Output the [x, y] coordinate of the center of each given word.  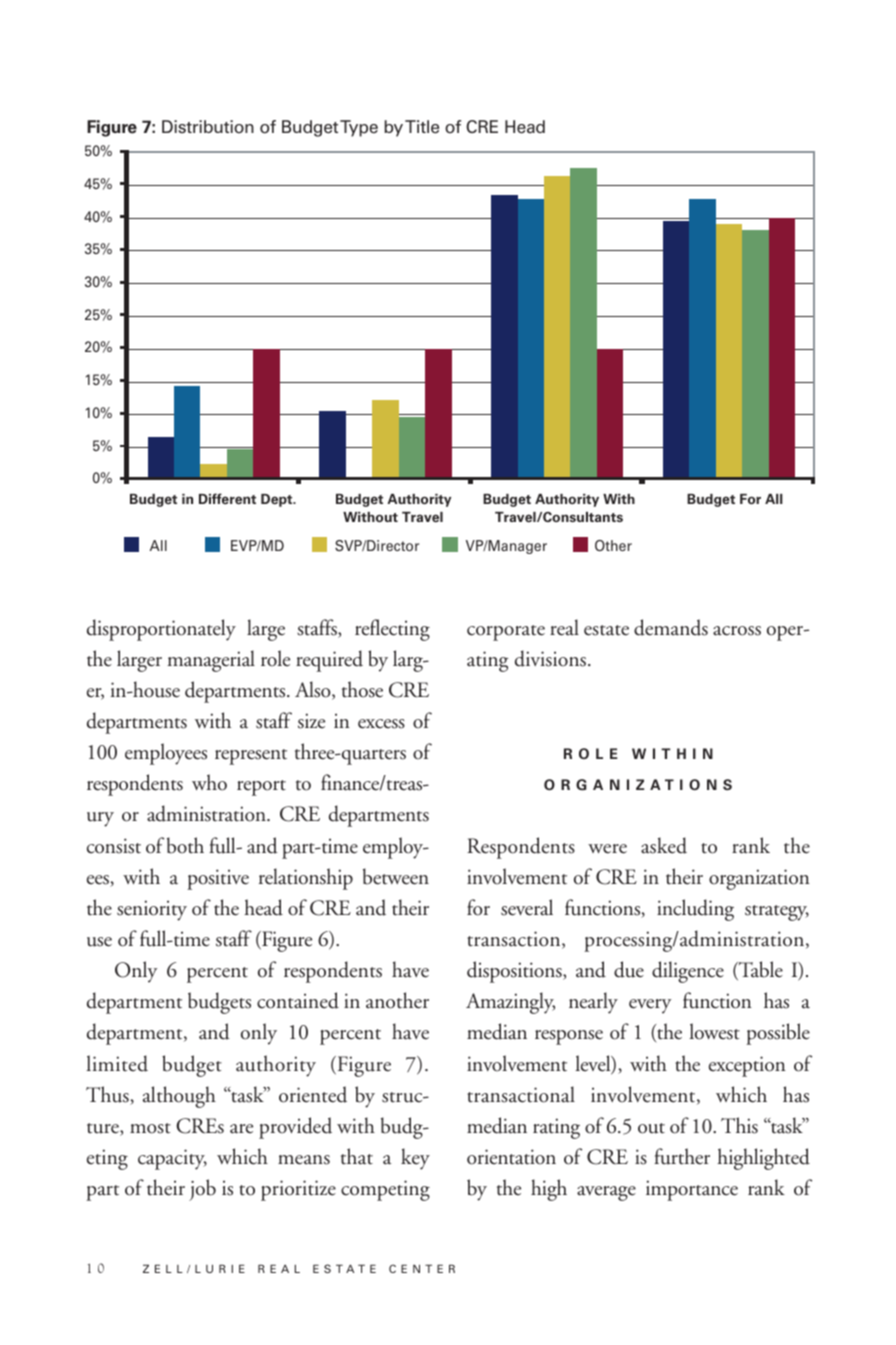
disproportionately [161, 630]
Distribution [208, 127]
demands [671, 627]
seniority [152, 910]
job [202, 1190]
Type [359, 128]
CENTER [422, 1268]
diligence [688, 972]
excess [381, 724]
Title [422, 127]
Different [227, 499]
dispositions [515, 972]
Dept [278, 500]
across [737, 631]
